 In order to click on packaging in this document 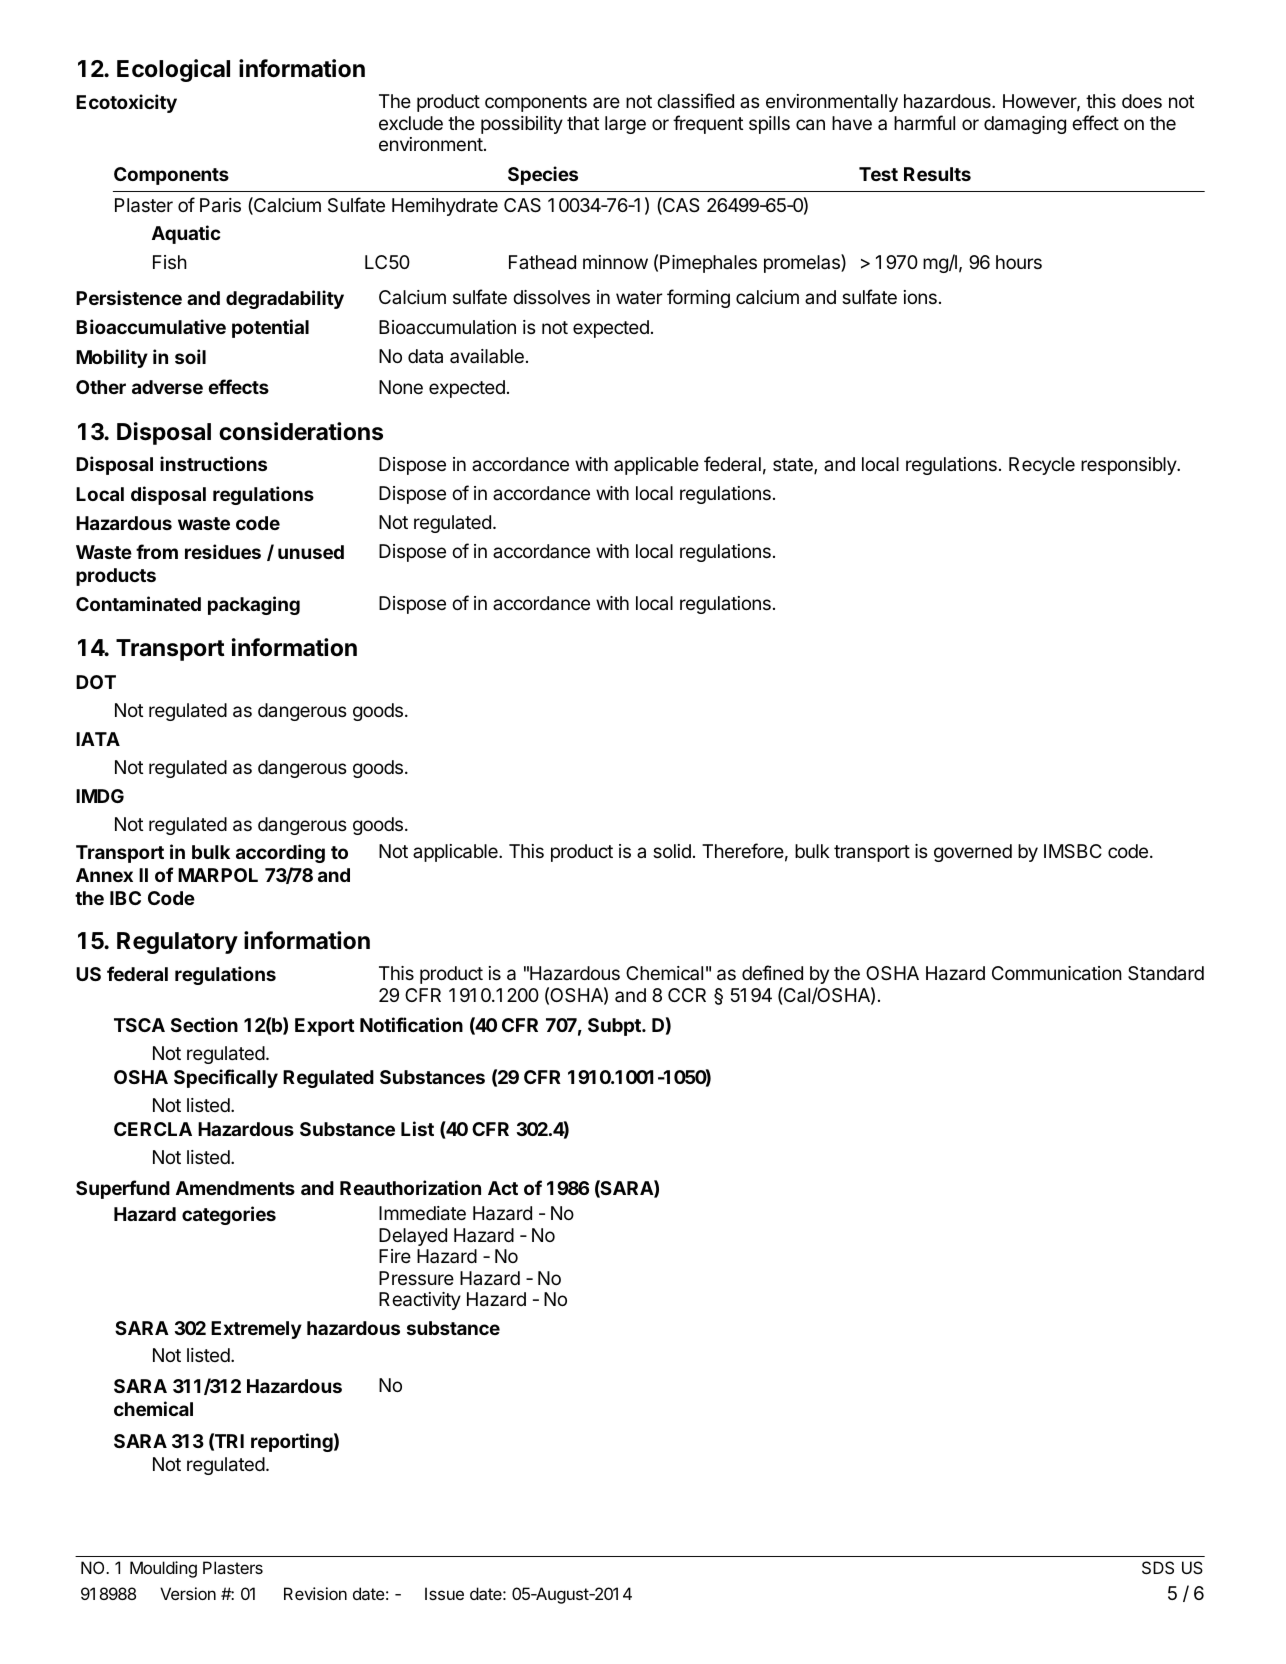, I will do `click(254, 605)`.
